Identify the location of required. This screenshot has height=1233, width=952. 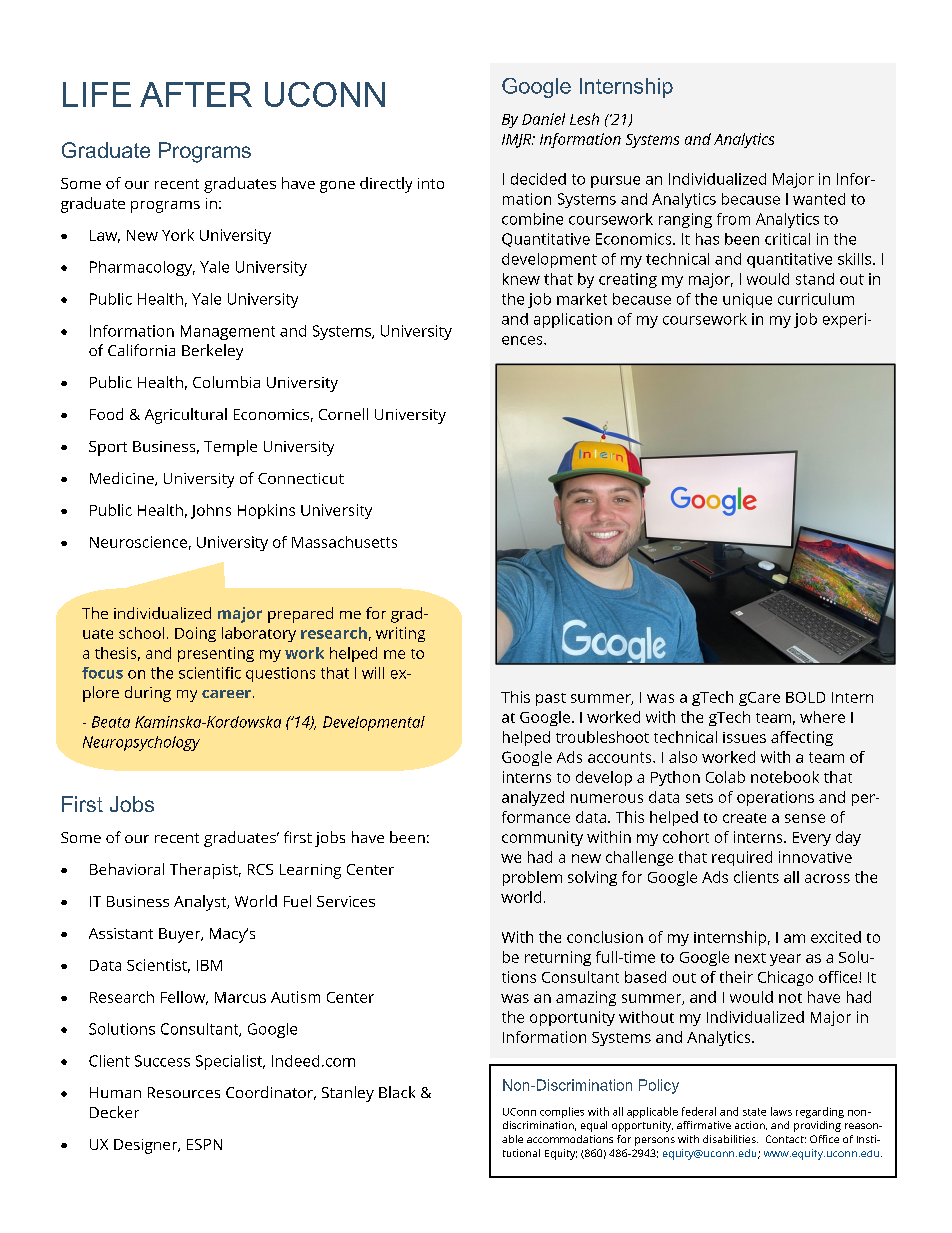
(742, 858).
